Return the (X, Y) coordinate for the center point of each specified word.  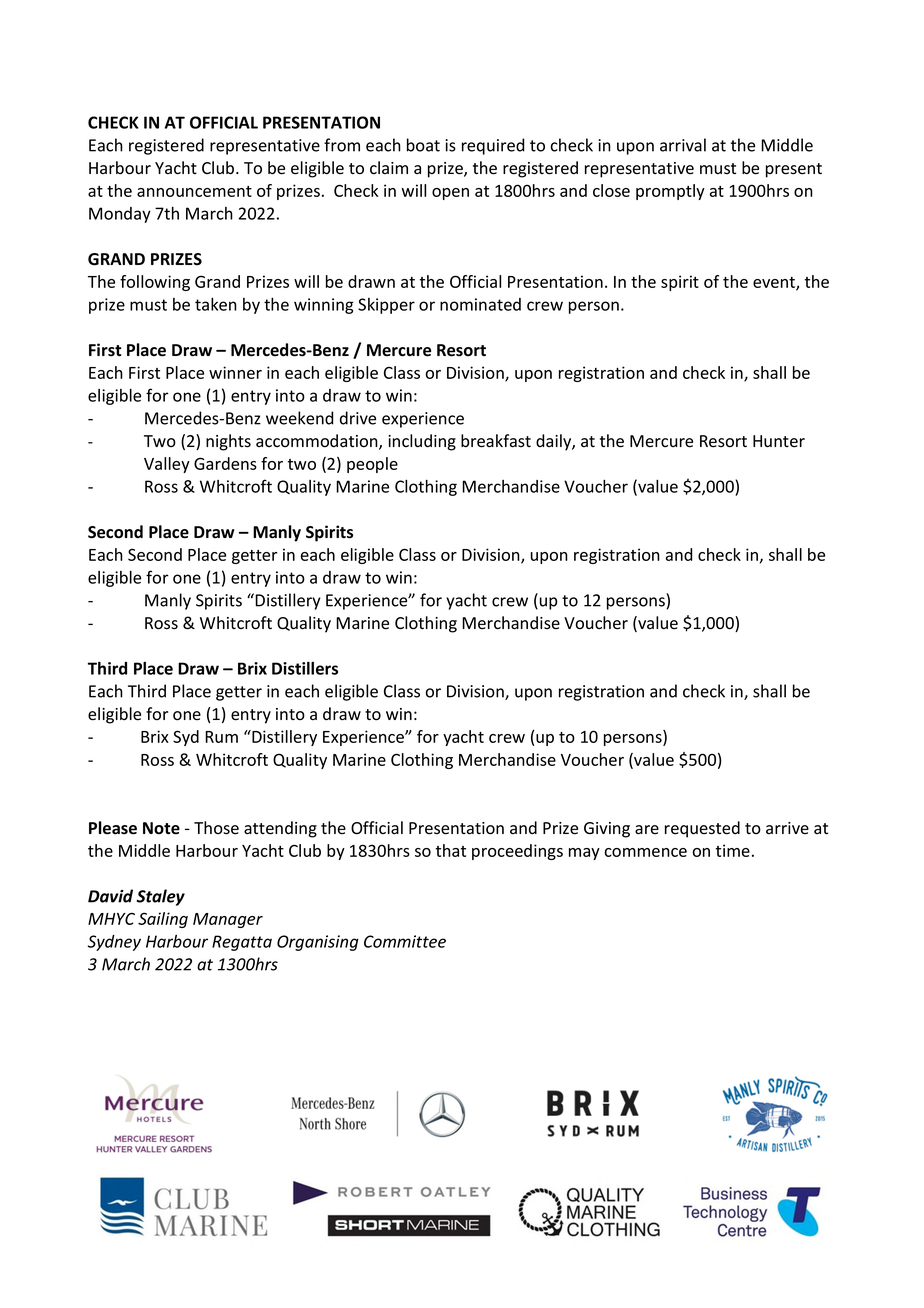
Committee (405, 941)
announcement (194, 191)
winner (235, 372)
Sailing (163, 920)
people (372, 465)
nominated (480, 304)
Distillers (305, 668)
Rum (221, 737)
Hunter (779, 441)
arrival (683, 145)
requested (702, 829)
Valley (167, 465)
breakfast (496, 441)
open (450, 194)
